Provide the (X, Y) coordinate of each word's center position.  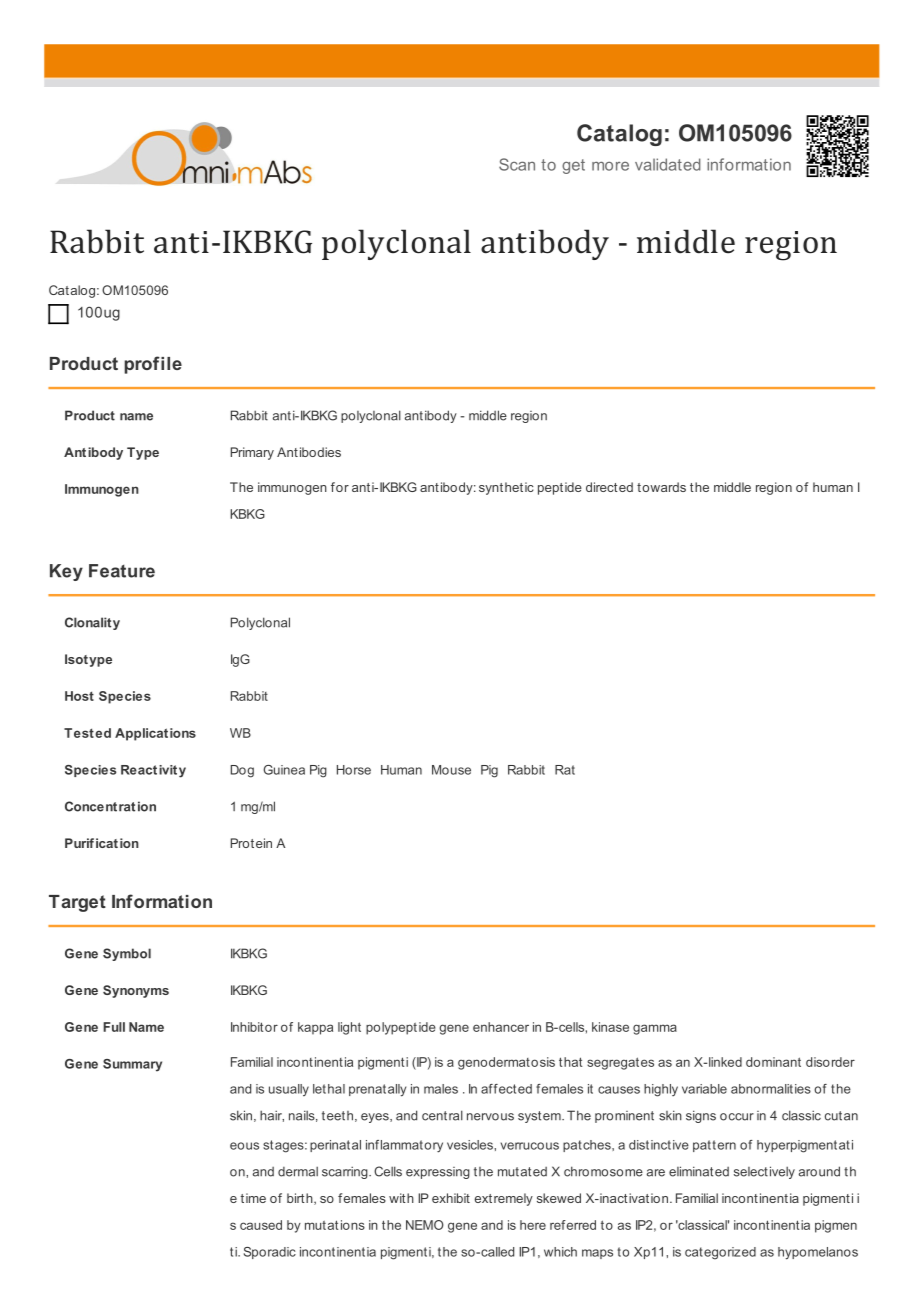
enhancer (501, 1027)
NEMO (425, 1225)
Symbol (127, 954)
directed (609, 487)
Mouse (451, 770)
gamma (655, 1029)
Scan (517, 164)
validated (668, 164)
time (253, 1198)
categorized (720, 1253)
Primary (252, 453)
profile (153, 365)
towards (661, 487)
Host (79, 696)
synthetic (506, 488)
